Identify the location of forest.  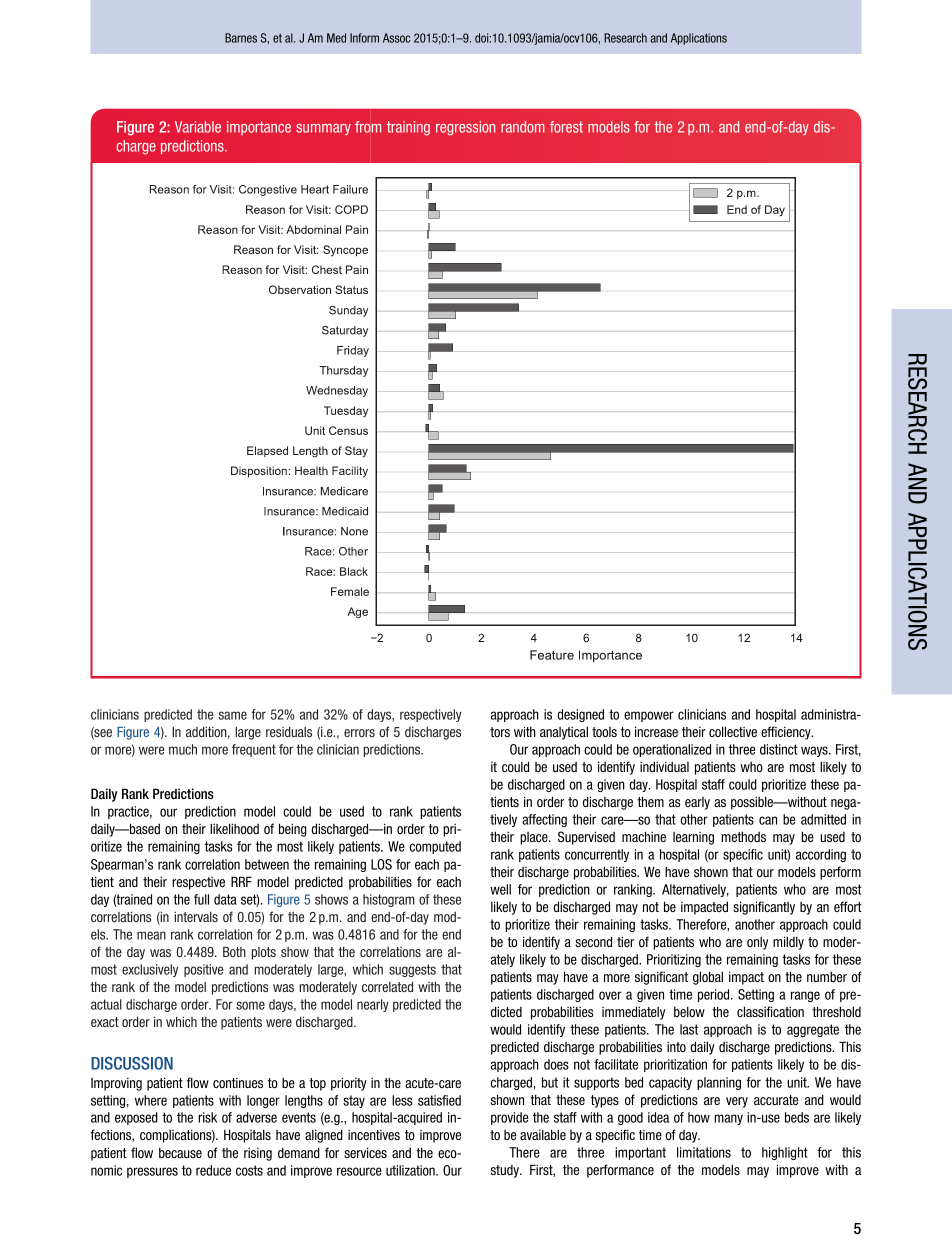
(566, 127).
